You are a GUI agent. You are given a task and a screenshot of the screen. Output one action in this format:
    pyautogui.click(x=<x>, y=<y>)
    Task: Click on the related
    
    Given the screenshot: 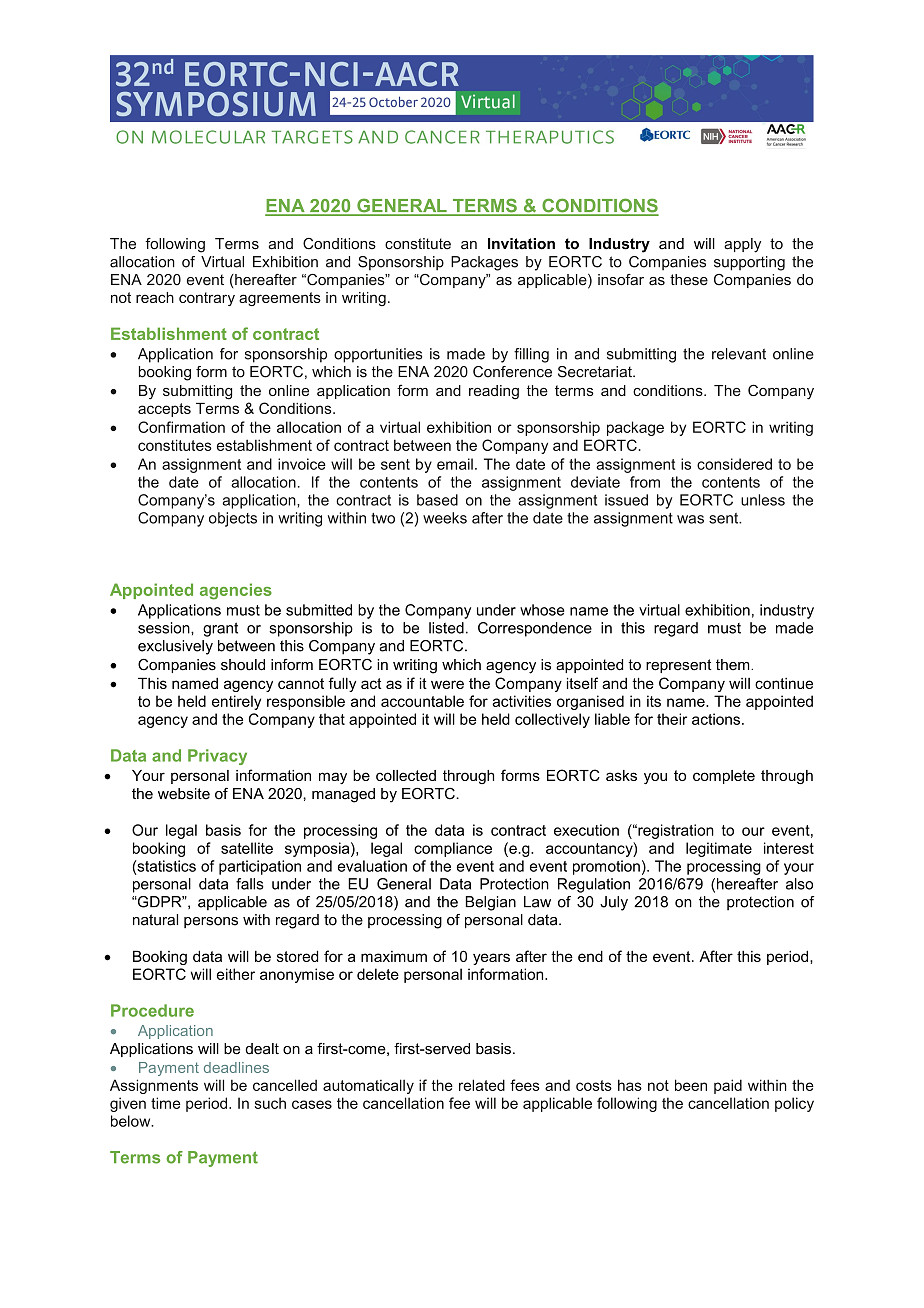 What is the action you would take?
    pyautogui.click(x=482, y=1085)
